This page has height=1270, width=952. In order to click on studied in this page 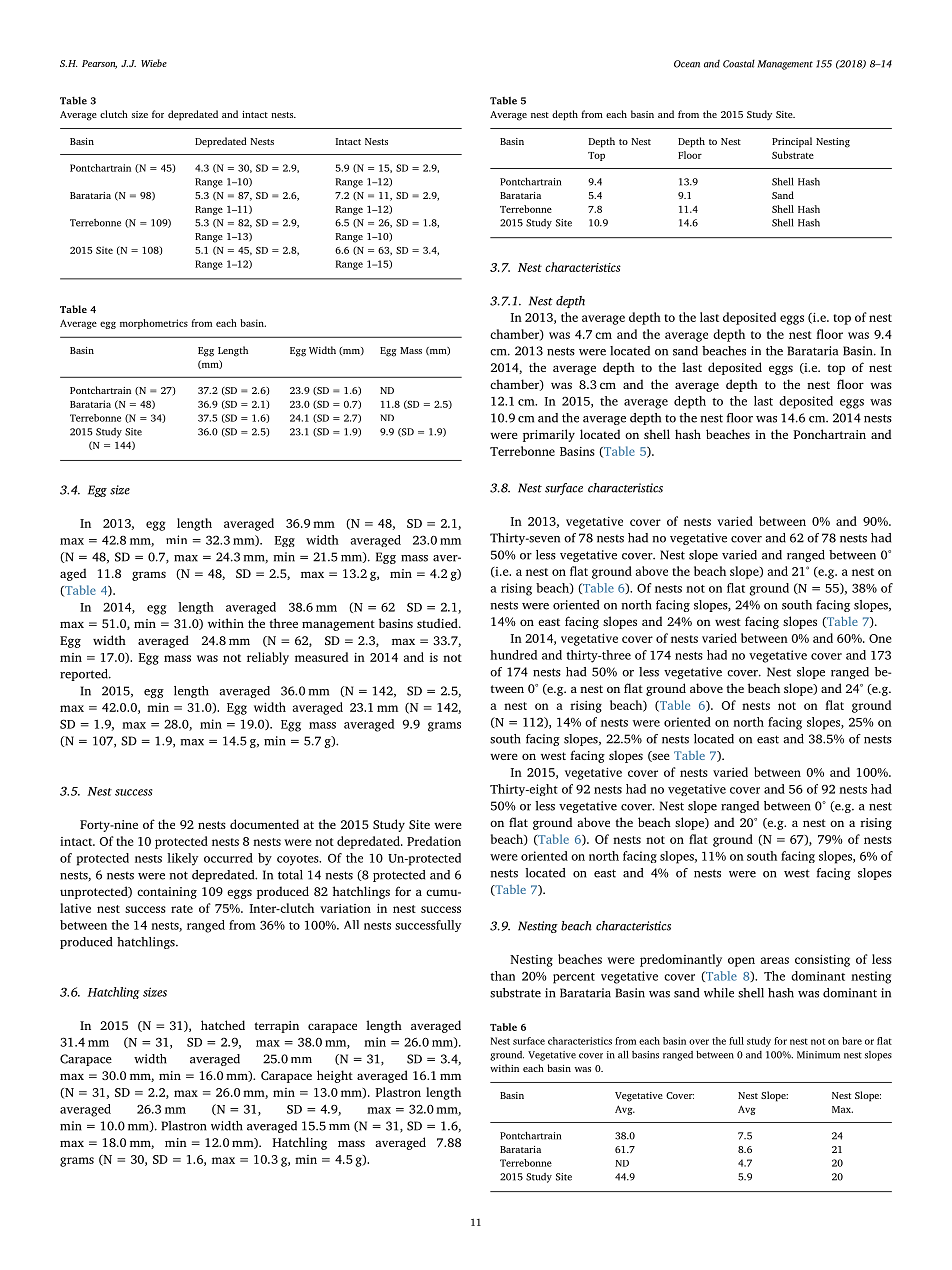, I will do `click(438, 623)`.
